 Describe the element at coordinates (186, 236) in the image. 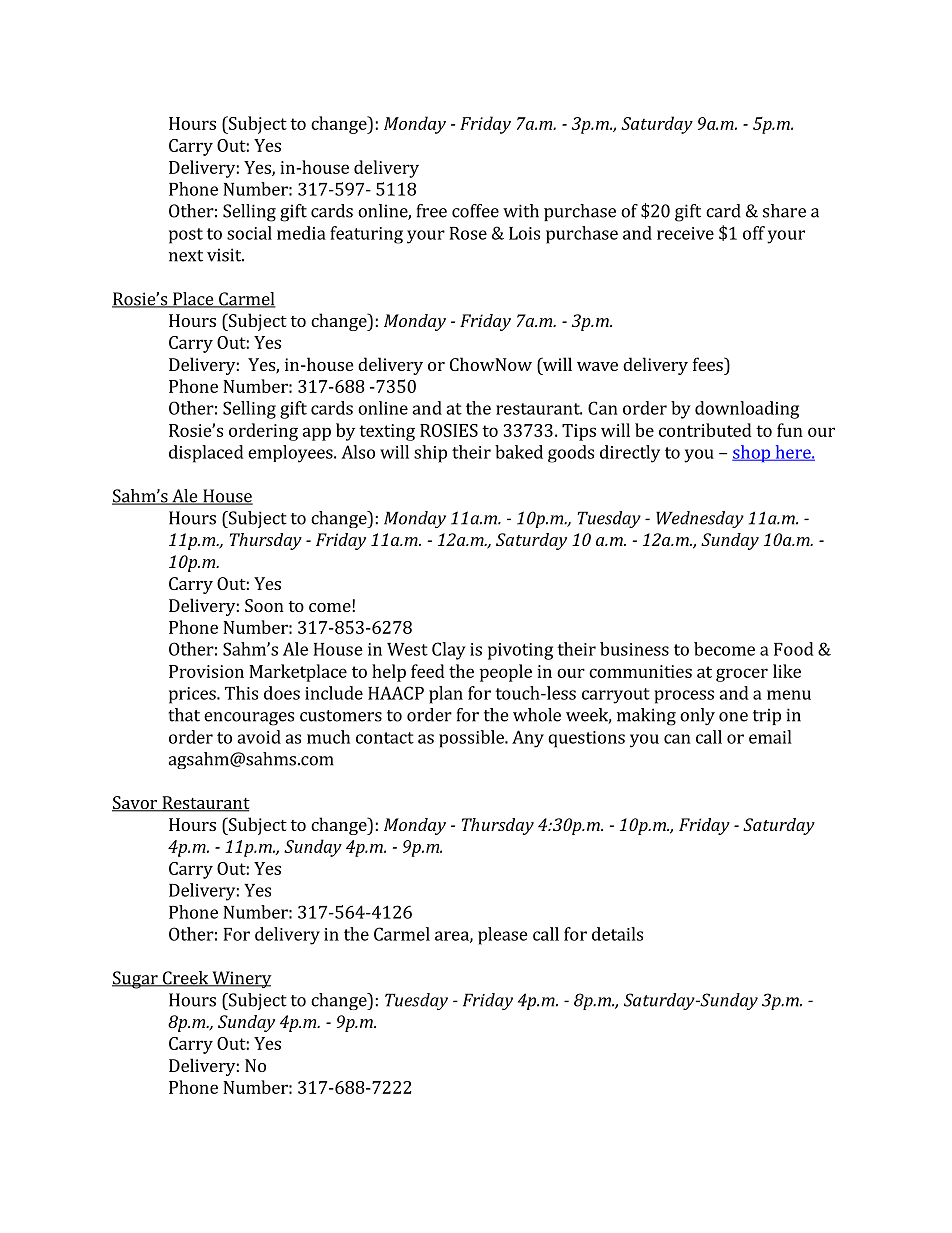

I see `post` at that location.
